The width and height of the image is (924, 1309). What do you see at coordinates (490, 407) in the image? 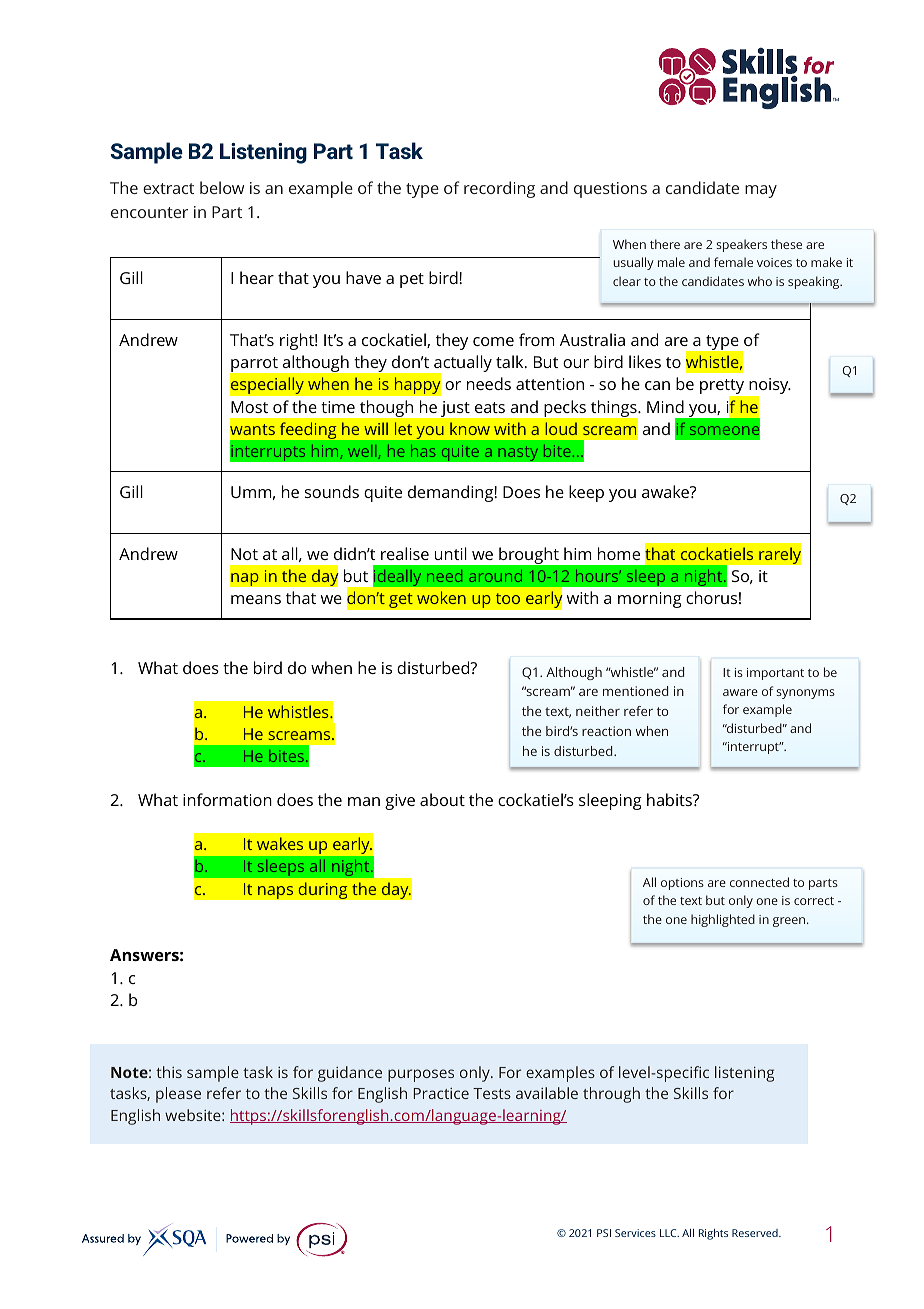
I see `eats` at bounding box center [490, 407].
